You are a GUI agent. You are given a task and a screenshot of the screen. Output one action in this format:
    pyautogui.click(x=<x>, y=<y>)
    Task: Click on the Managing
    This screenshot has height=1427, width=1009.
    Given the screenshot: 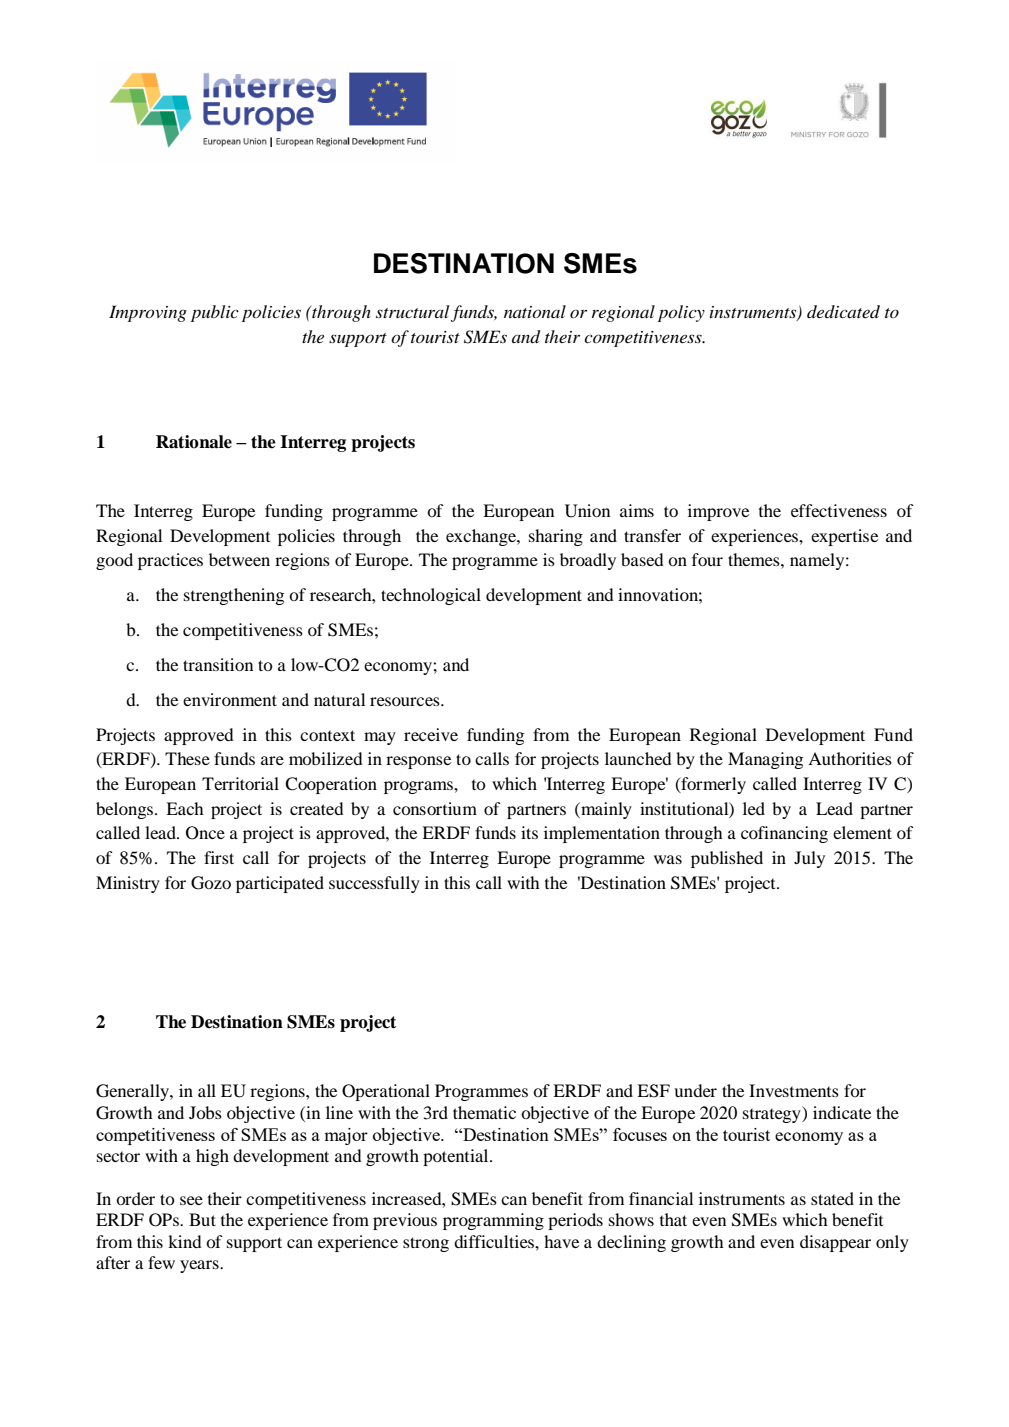 What is the action you would take?
    pyautogui.click(x=765, y=760)
